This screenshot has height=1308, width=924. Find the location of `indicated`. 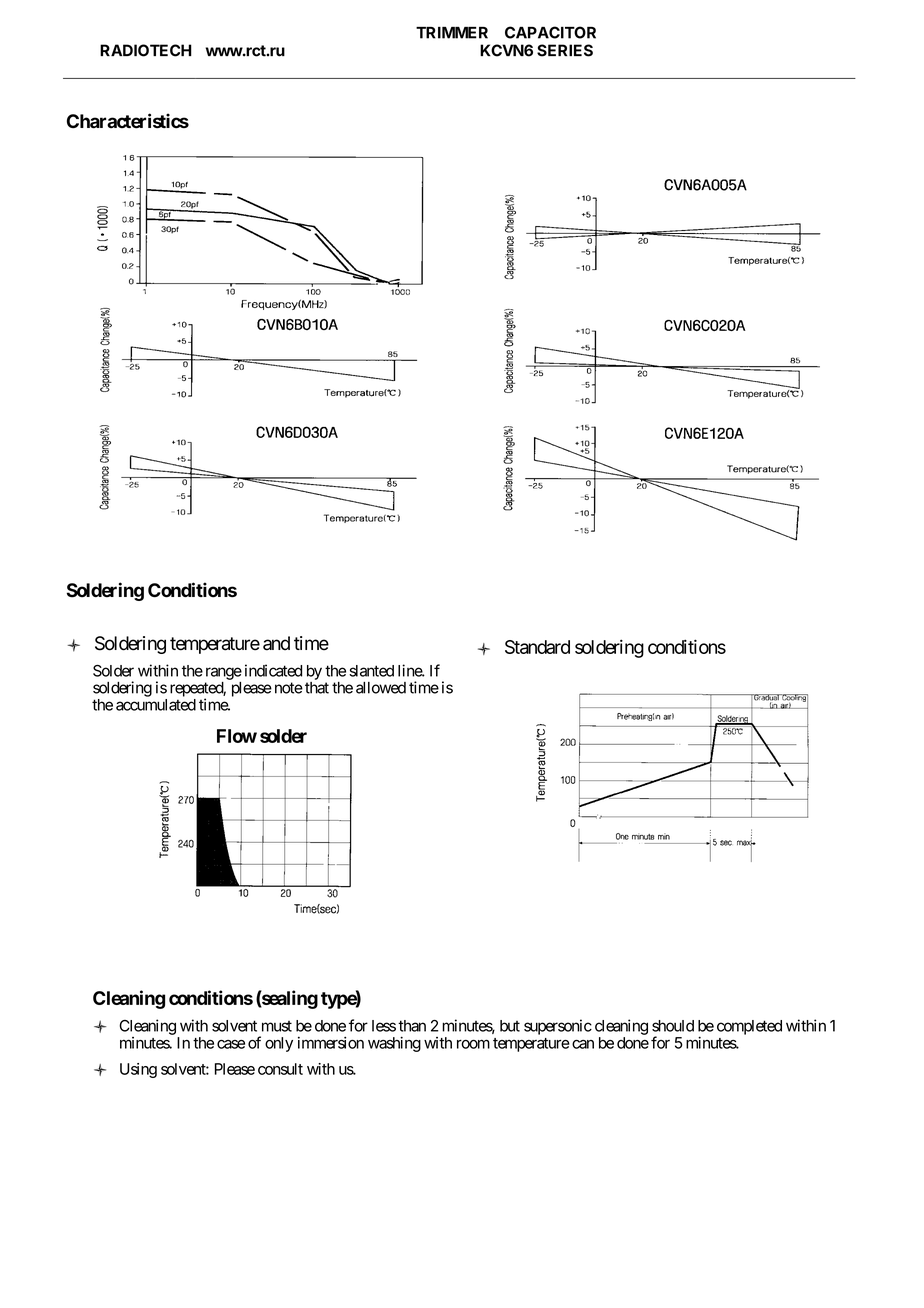

indicated is located at coordinates (273, 670).
